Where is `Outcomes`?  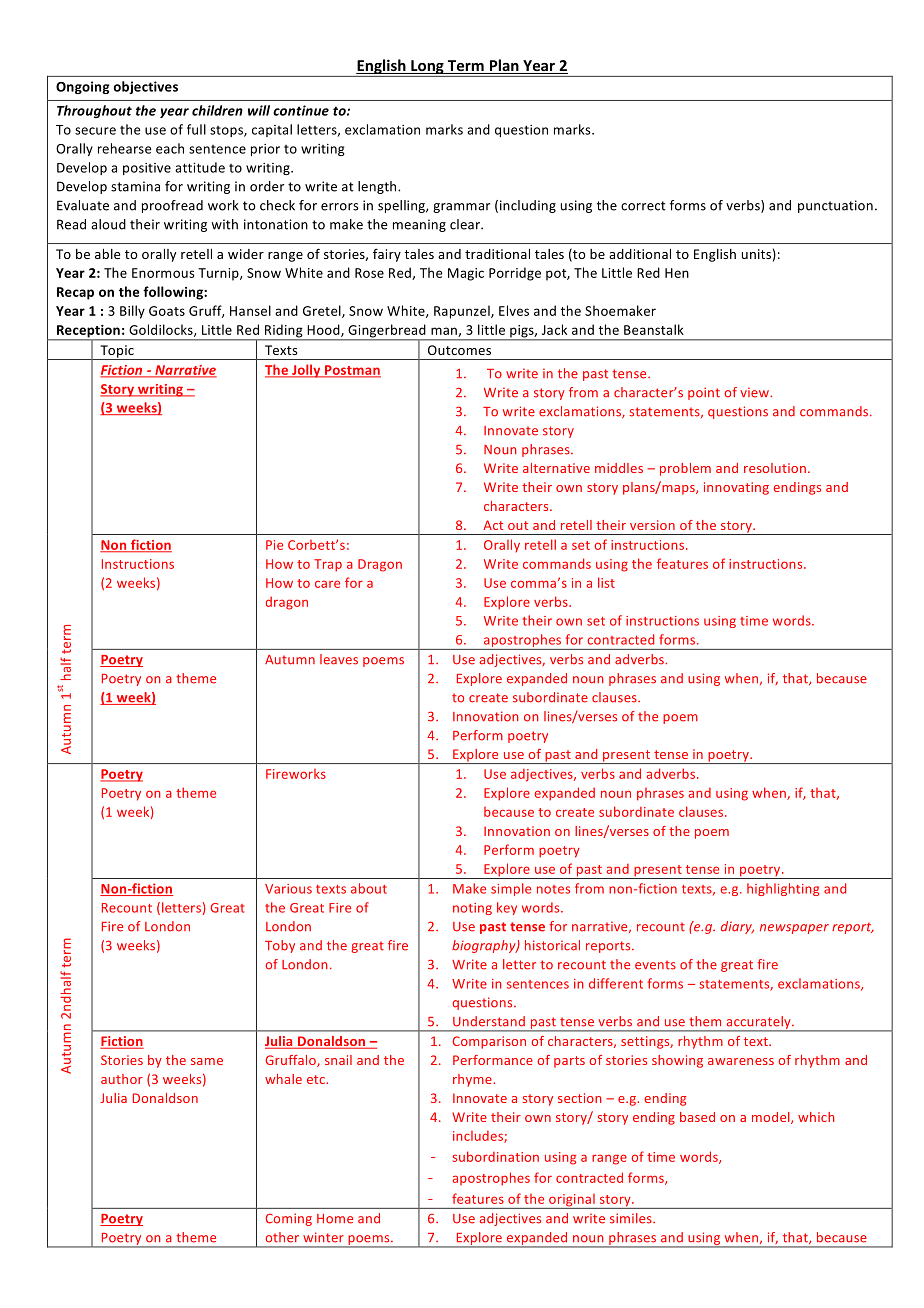 Outcomes is located at coordinates (459, 350).
